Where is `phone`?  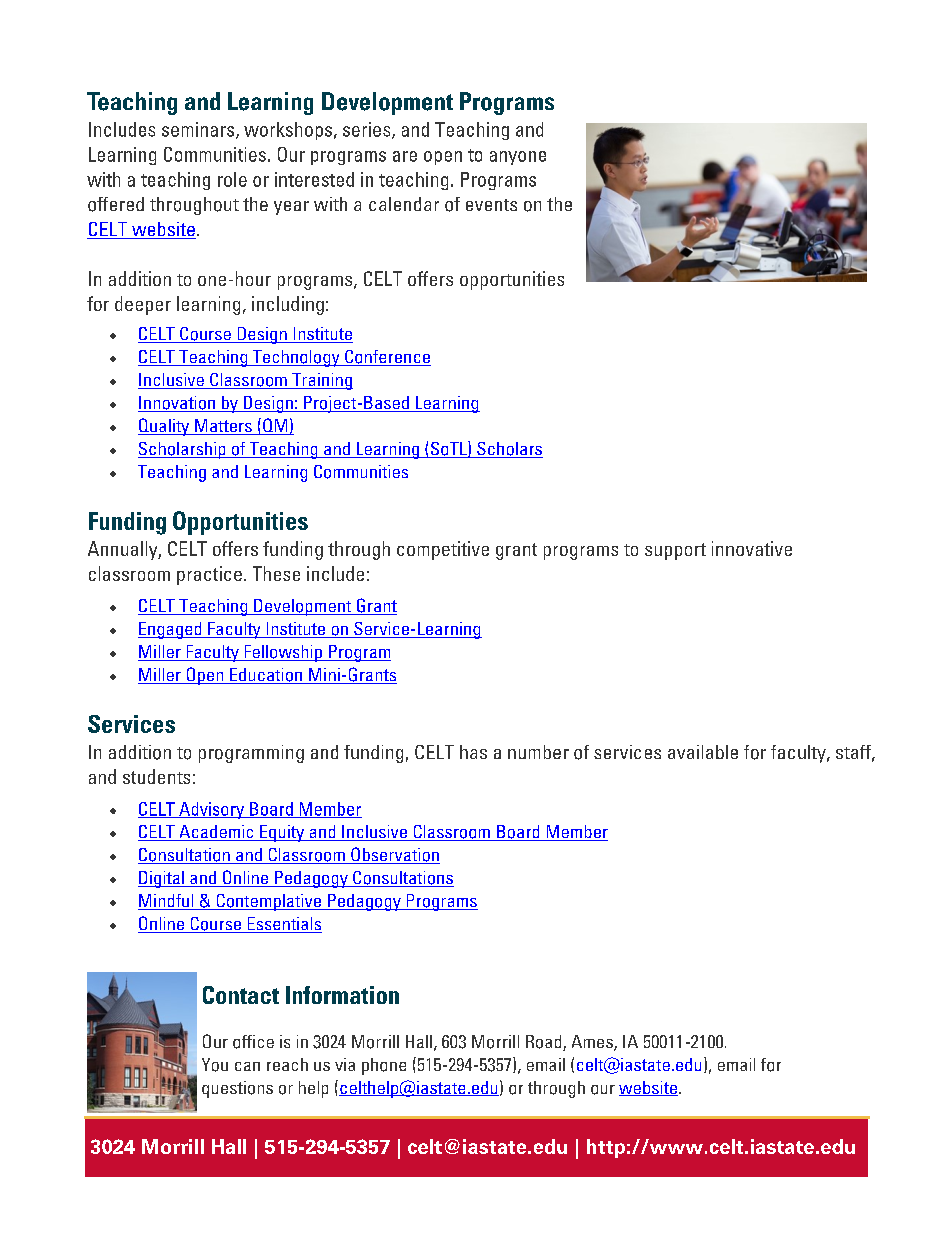
phone is located at coordinates (384, 1066).
